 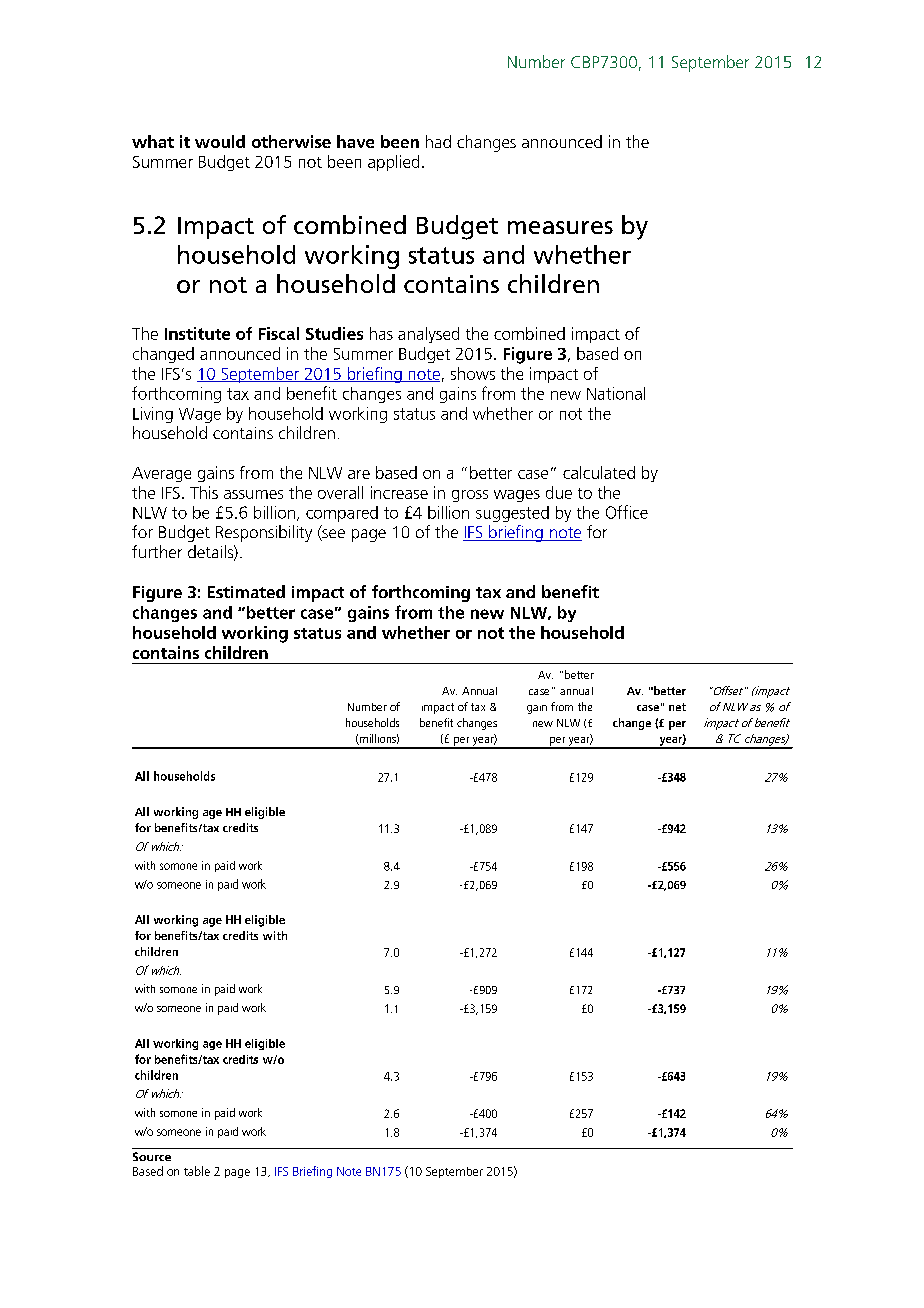 What do you see at coordinates (197, 1171) in the image?
I see `table` at bounding box center [197, 1171].
